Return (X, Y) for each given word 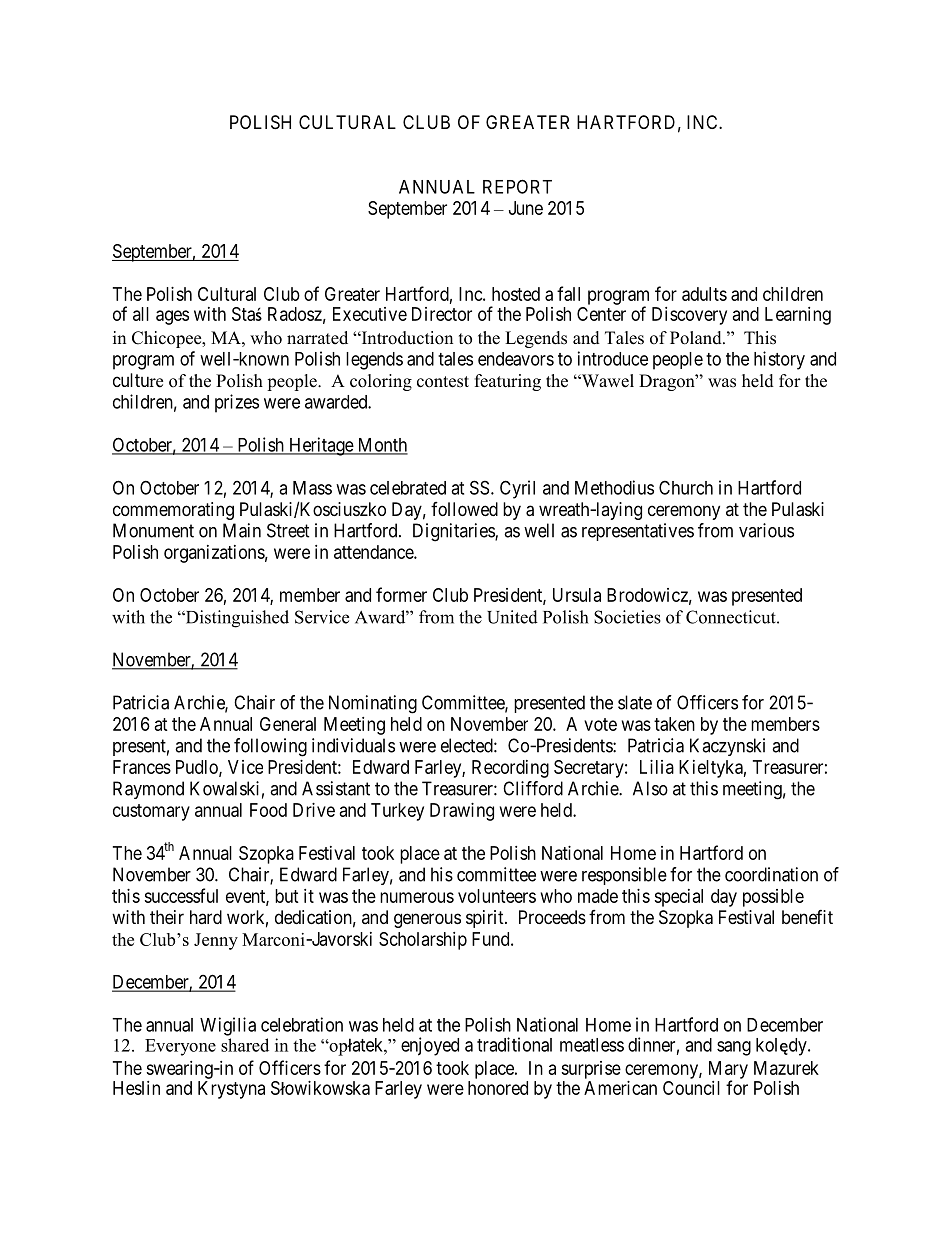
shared (245, 1045)
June (526, 208)
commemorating (173, 511)
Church (686, 487)
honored (498, 1088)
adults (704, 294)
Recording (510, 769)
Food (268, 810)
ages (172, 317)
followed (464, 509)
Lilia (657, 767)
